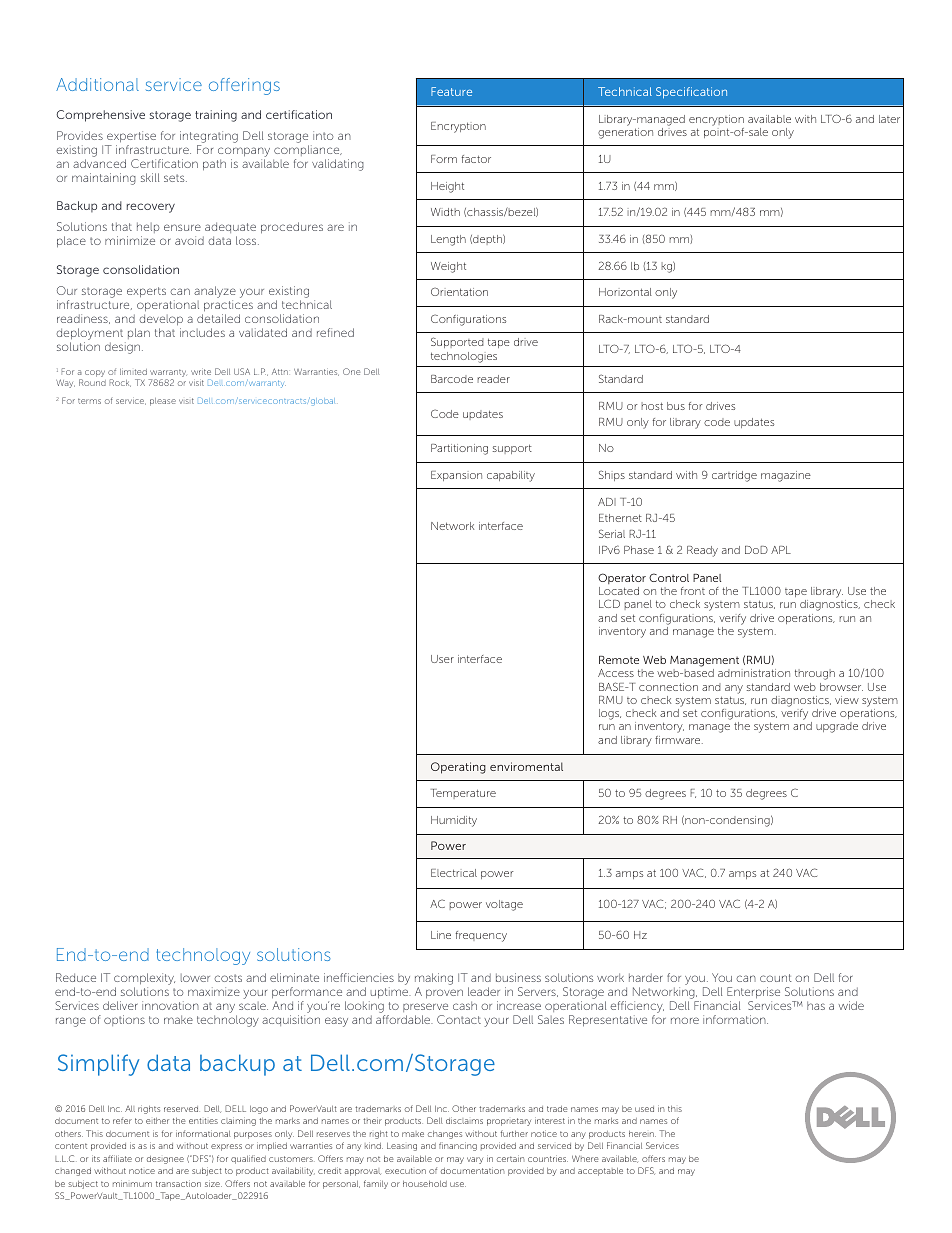  I want to click on Feature, so click(451, 91).
